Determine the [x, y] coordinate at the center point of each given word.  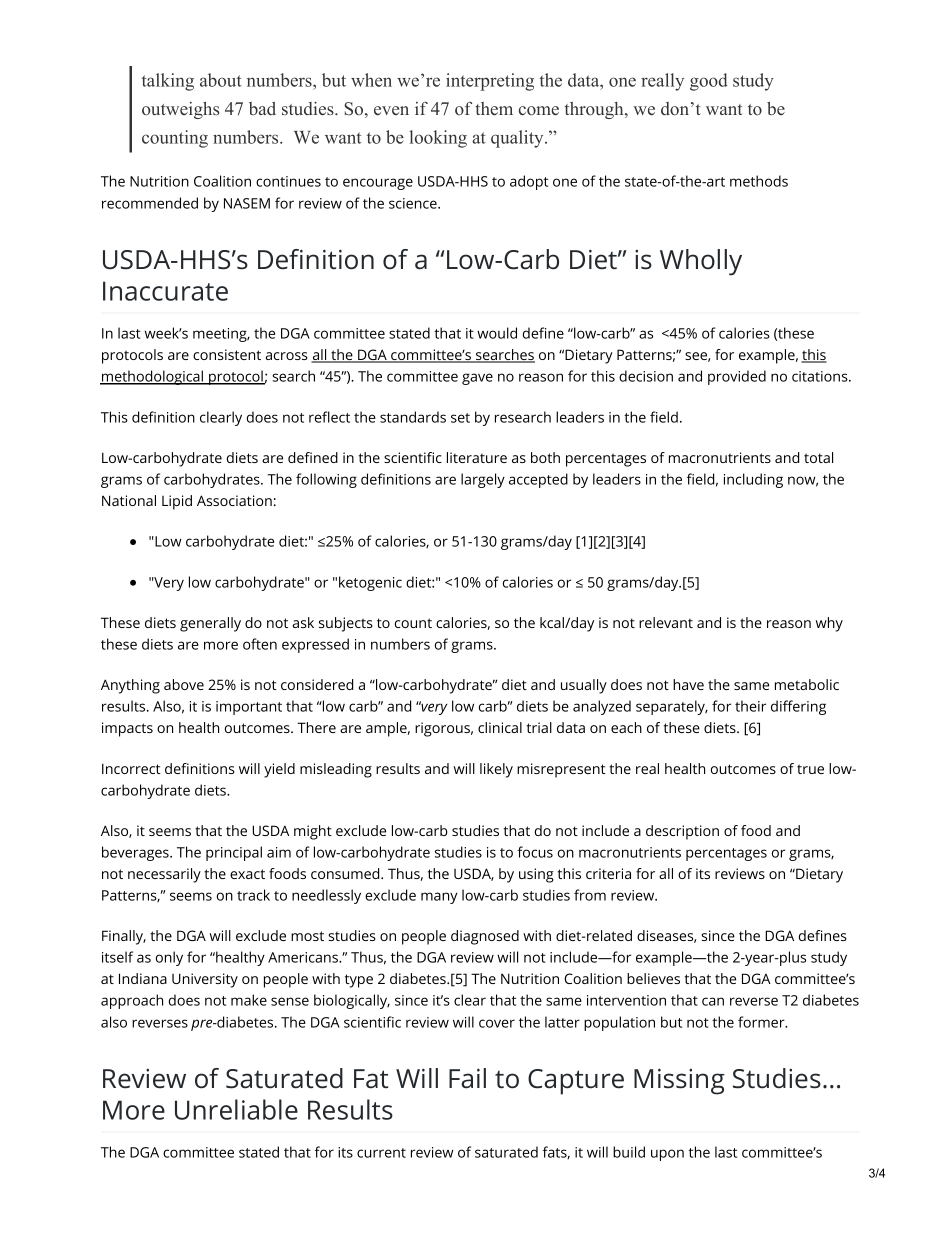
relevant [666, 622]
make [249, 1000]
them [494, 108]
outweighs [180, 110]
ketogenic [370, 583]
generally [210, 624]
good [709, 82]
